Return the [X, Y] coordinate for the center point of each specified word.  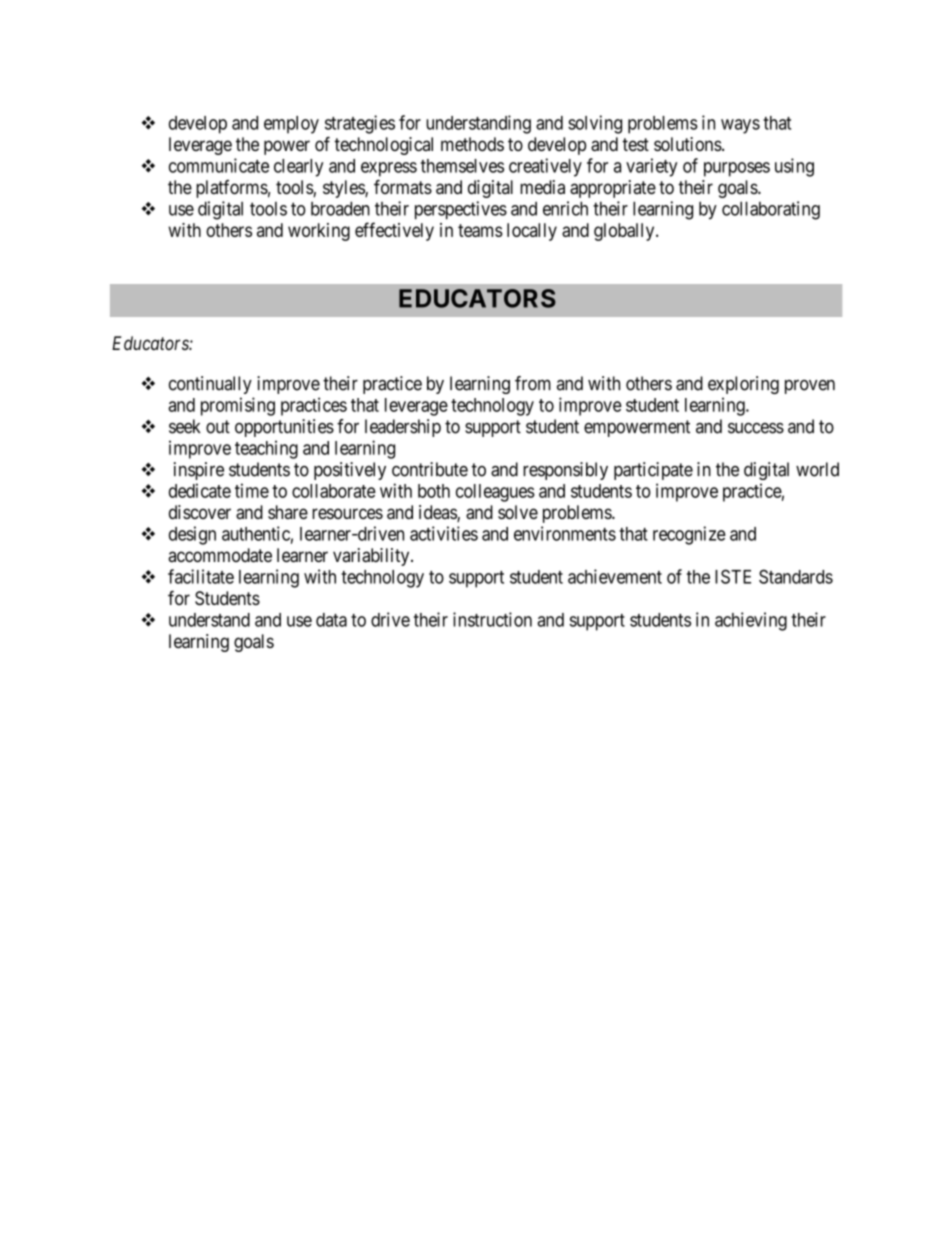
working [319, 232]
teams [480, 230]
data [331, 620]
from [533, 383]
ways [740, 126]
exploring [743, 385]
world [817, 469]
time [252, 490]
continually [210, 385]
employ [291, 125]
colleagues [495, 493]
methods [472, 144]
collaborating [771, 210]
